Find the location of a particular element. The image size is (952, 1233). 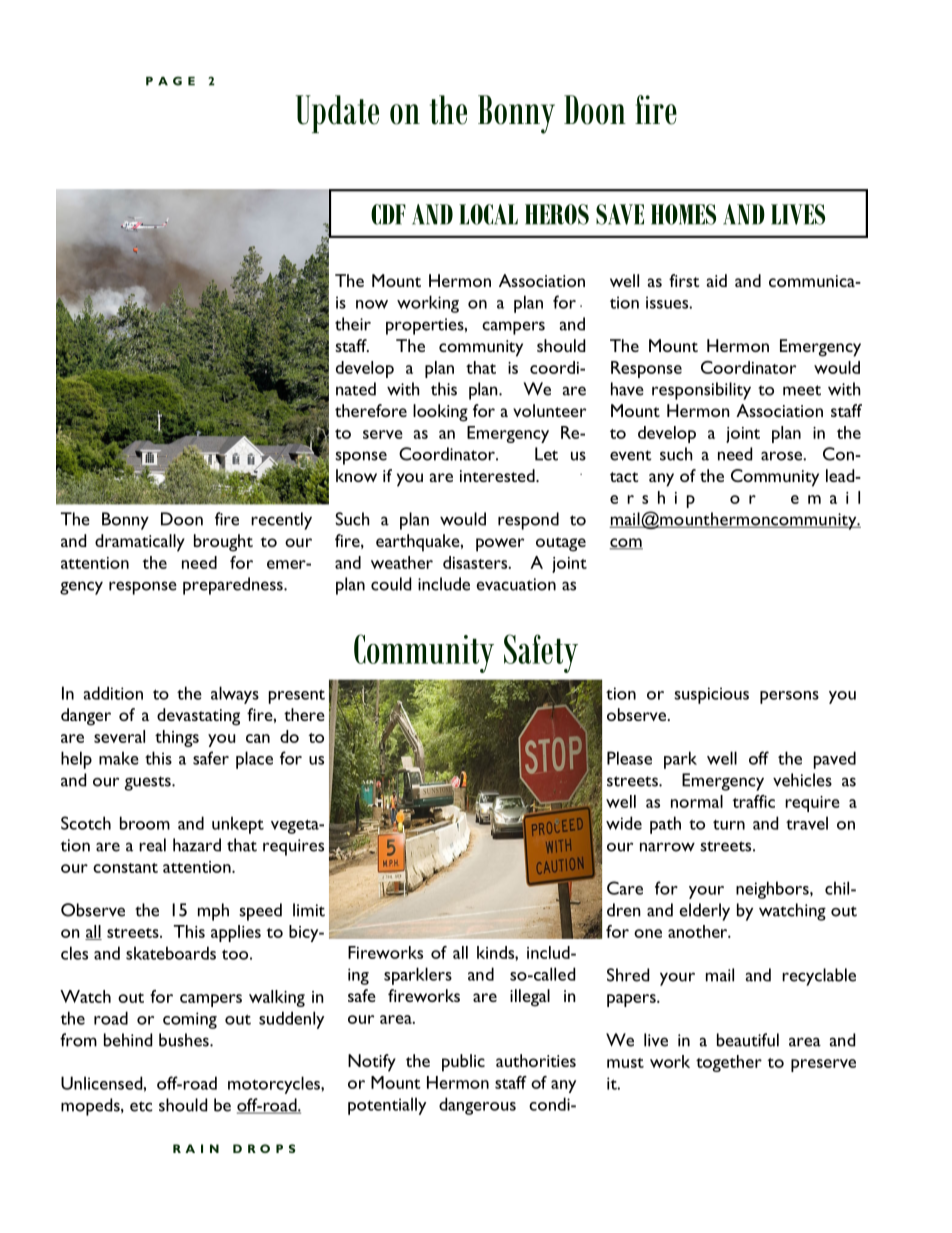

Update is located at coordinates (337, 114).
